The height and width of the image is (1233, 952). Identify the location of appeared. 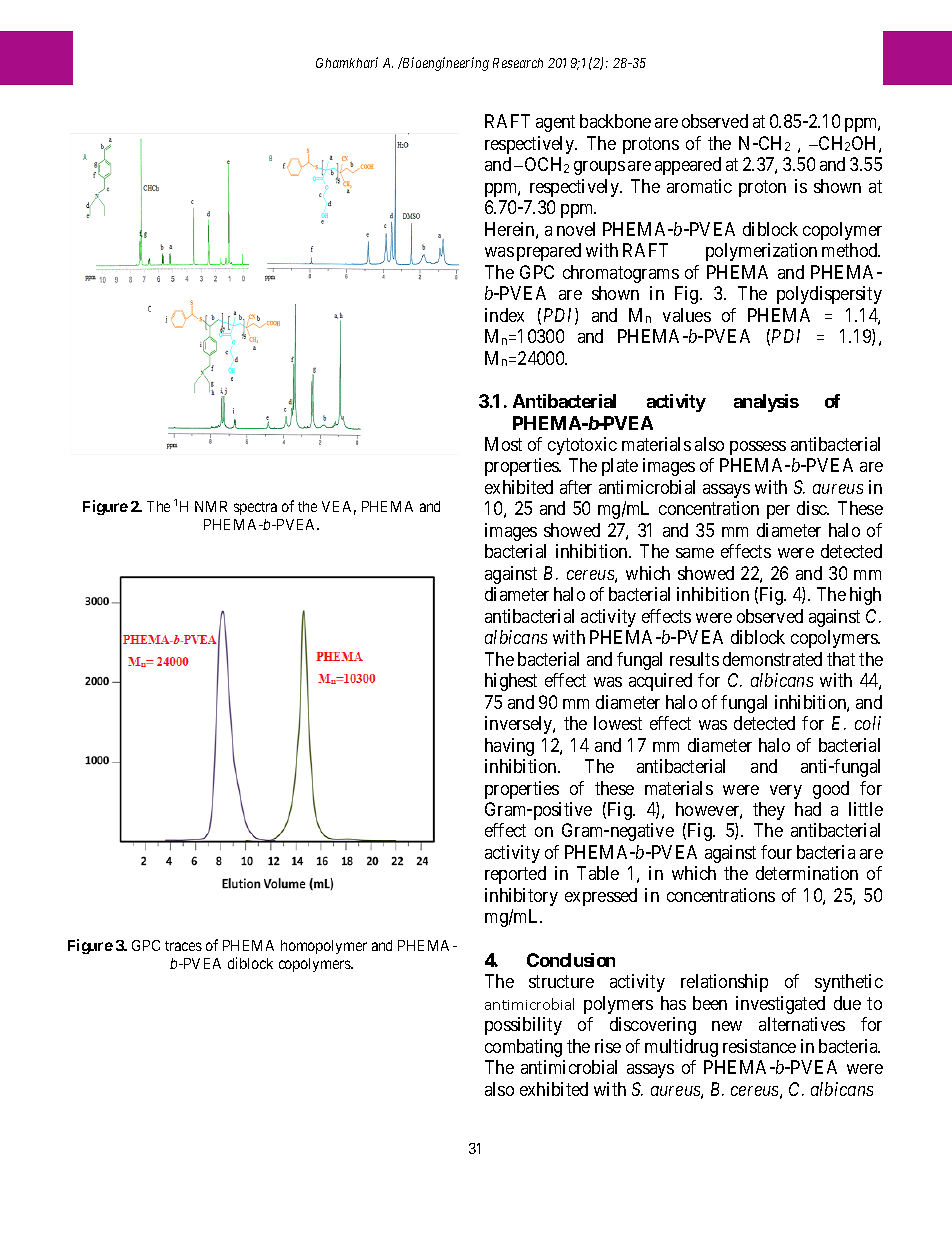
(688, 166).
